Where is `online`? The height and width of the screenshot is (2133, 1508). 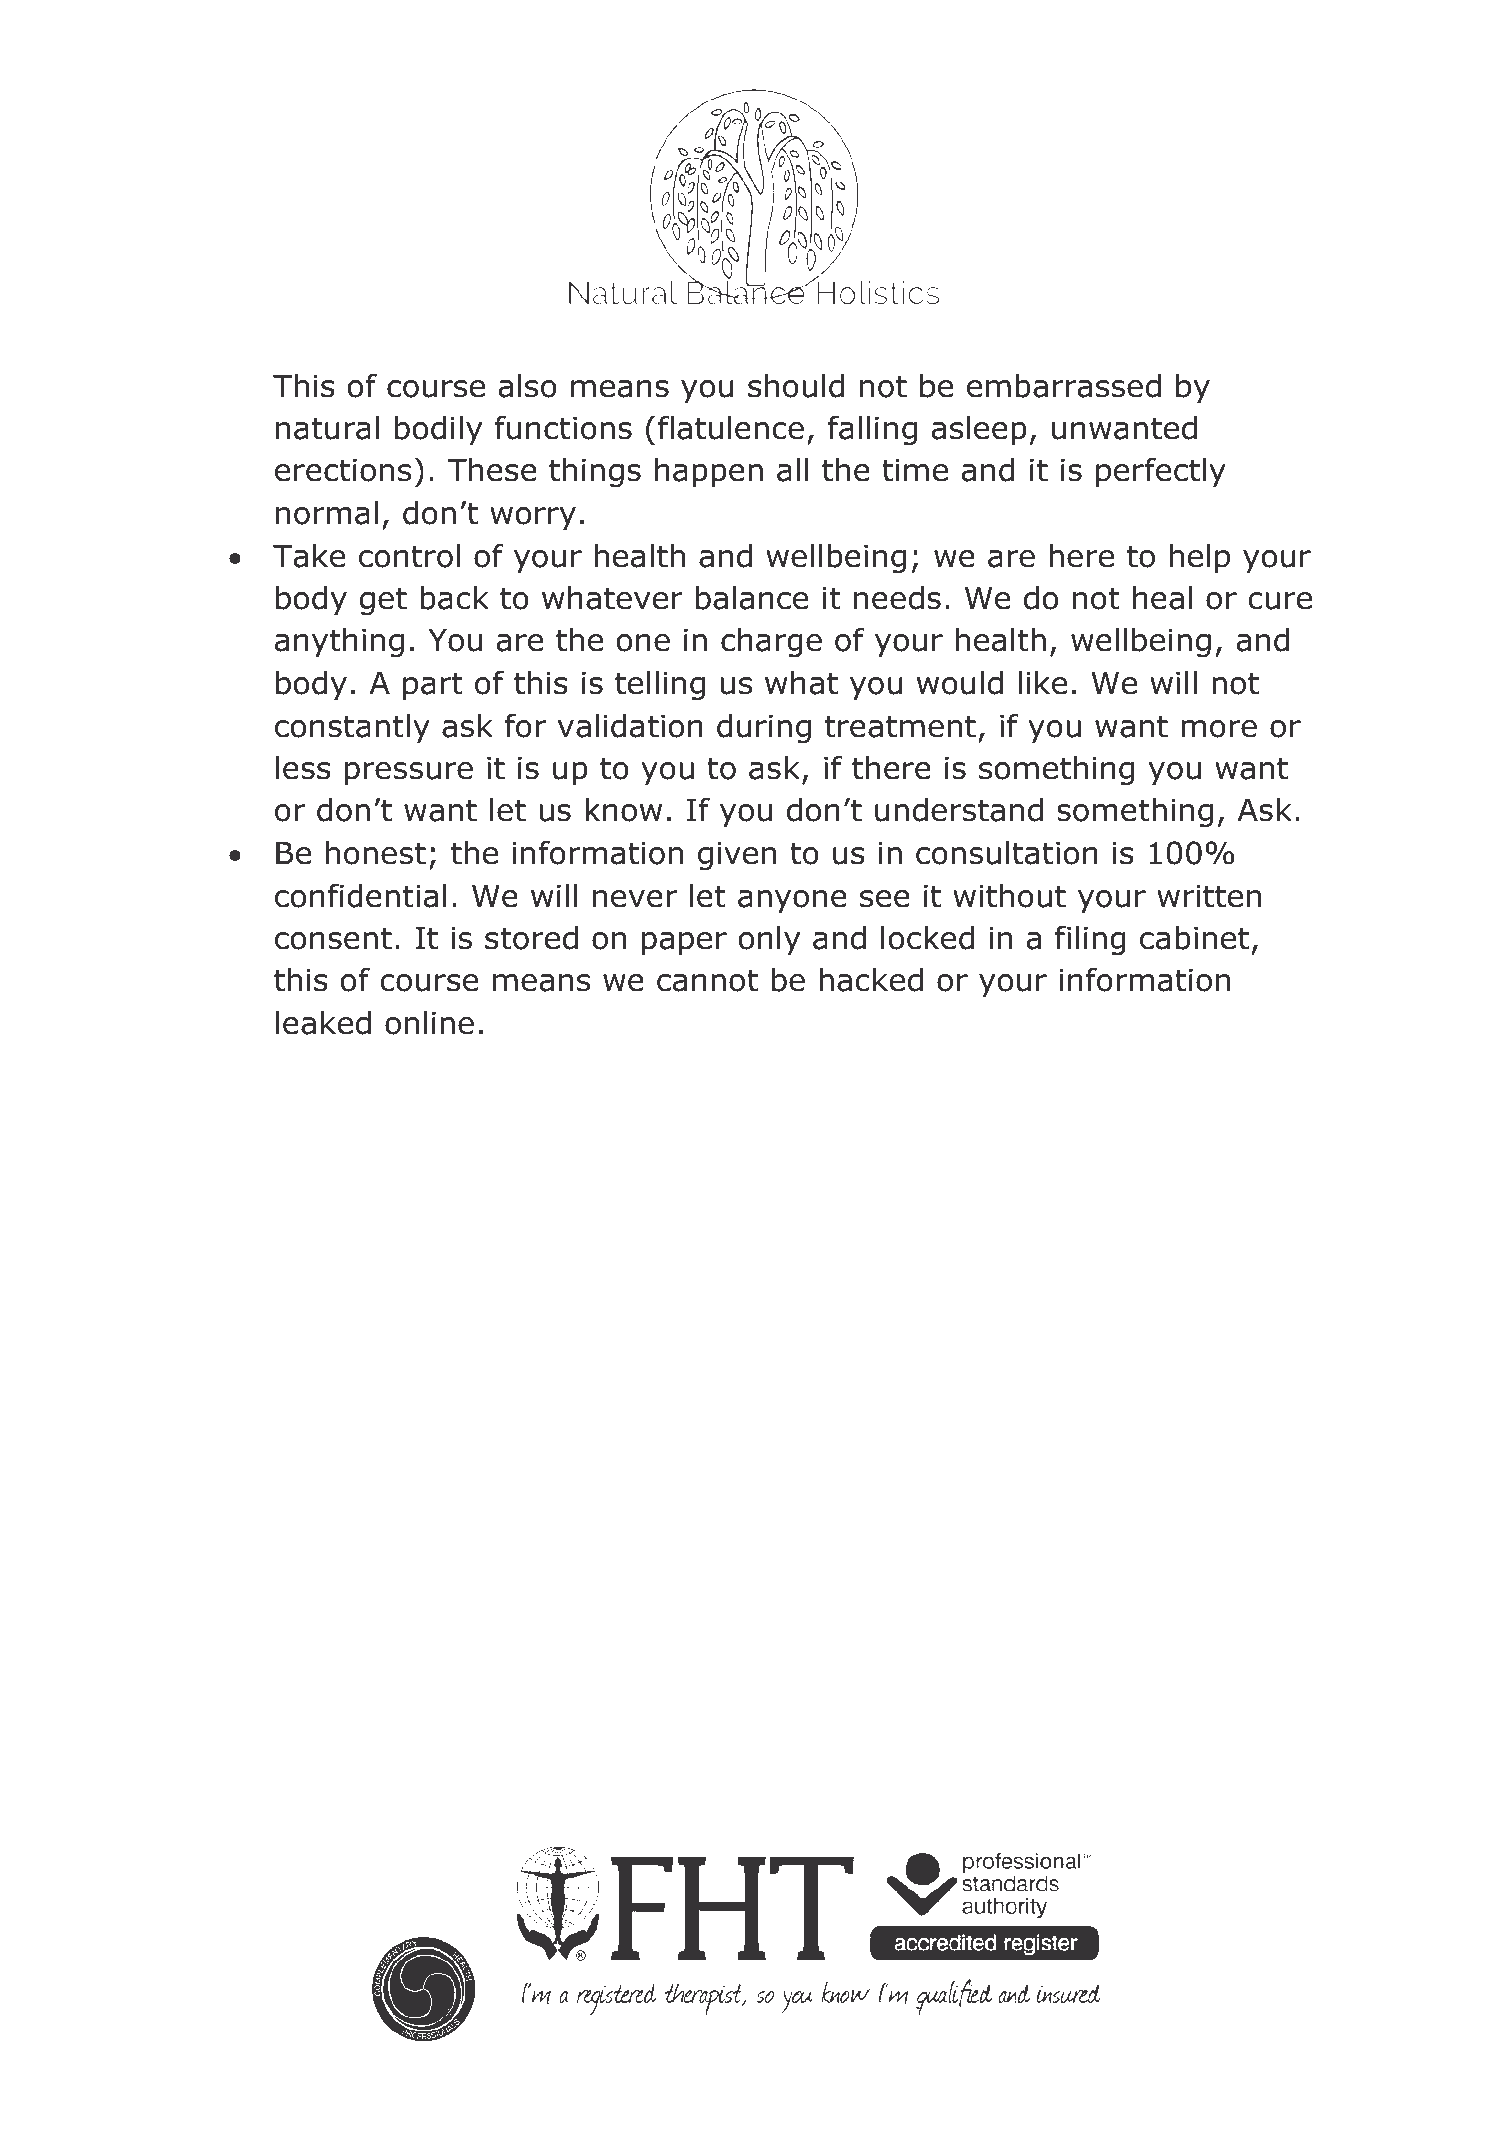 online is located at coordinates (429, 1023).
